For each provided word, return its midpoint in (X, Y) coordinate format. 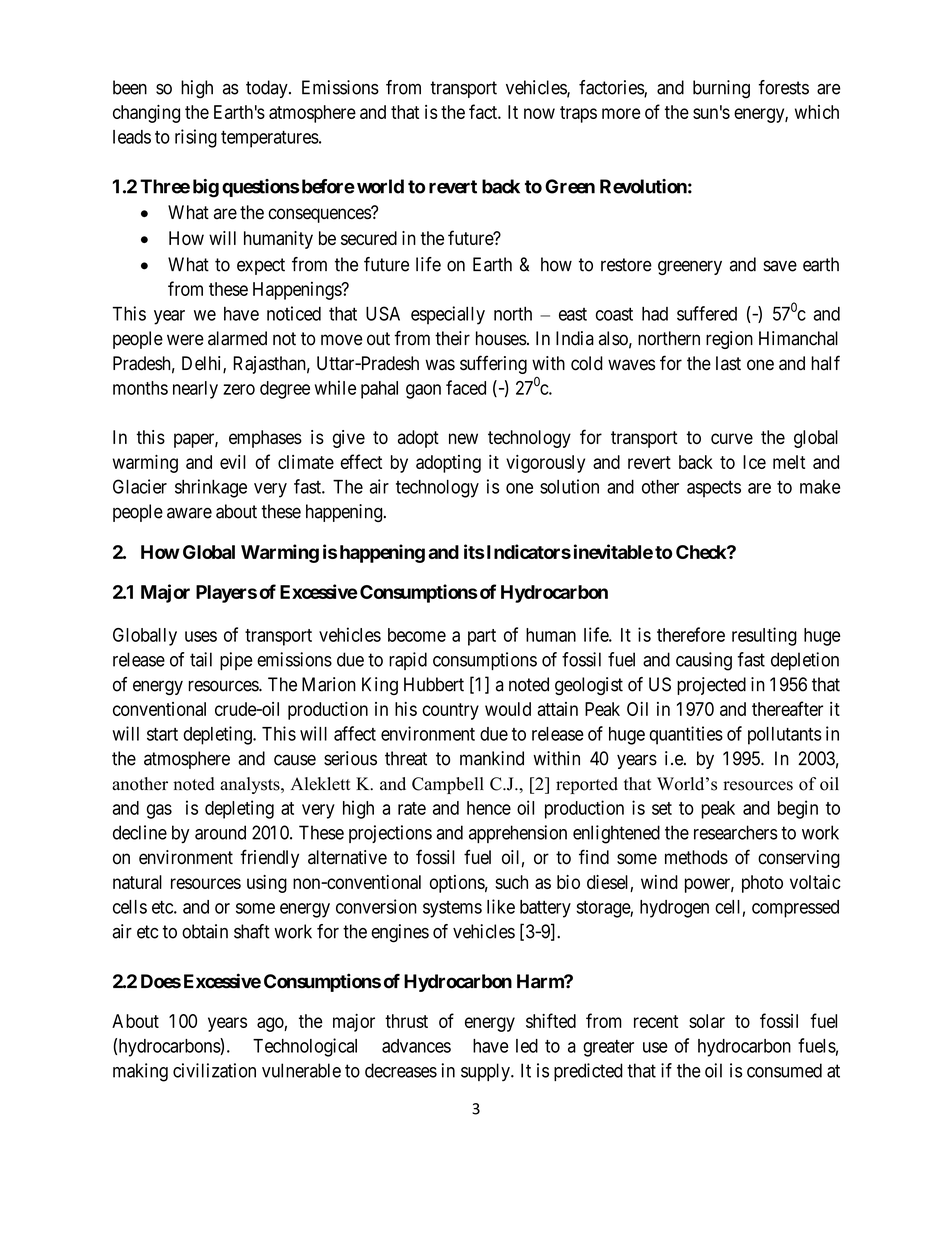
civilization (214, 1070)
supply (486, 1072)
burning (721, 89)
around (220, 832)
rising (196, 138)
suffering (493, 364)
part (482, 637)
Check (702, 552)
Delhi (203, 364)
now (539, 113)
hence (489, 808)
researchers (736, 832)
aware (189, 513)
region (729, 340)
